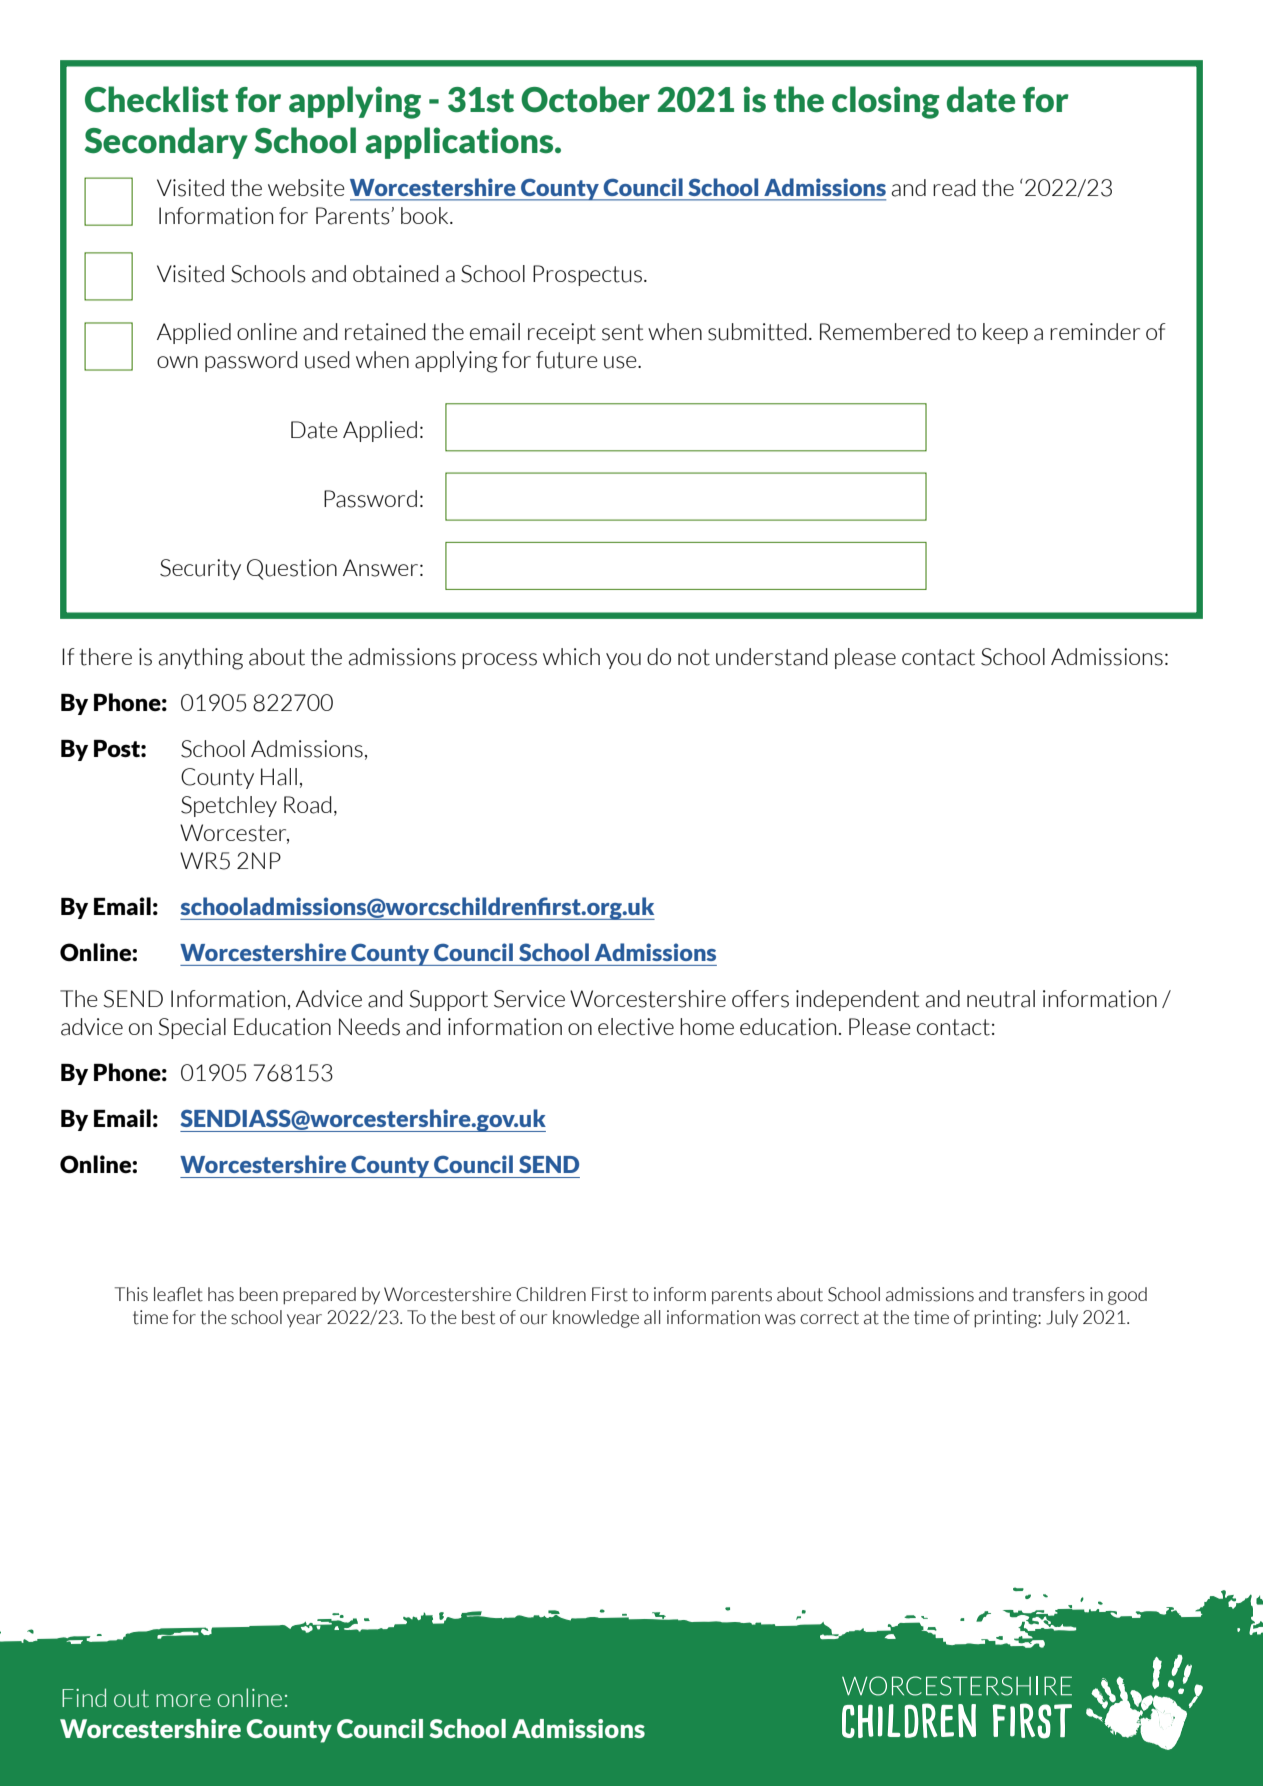 The image size is (1263, 1786). Describe the element at coordinates (772, 657) in the image. I see `understand` at that location.
